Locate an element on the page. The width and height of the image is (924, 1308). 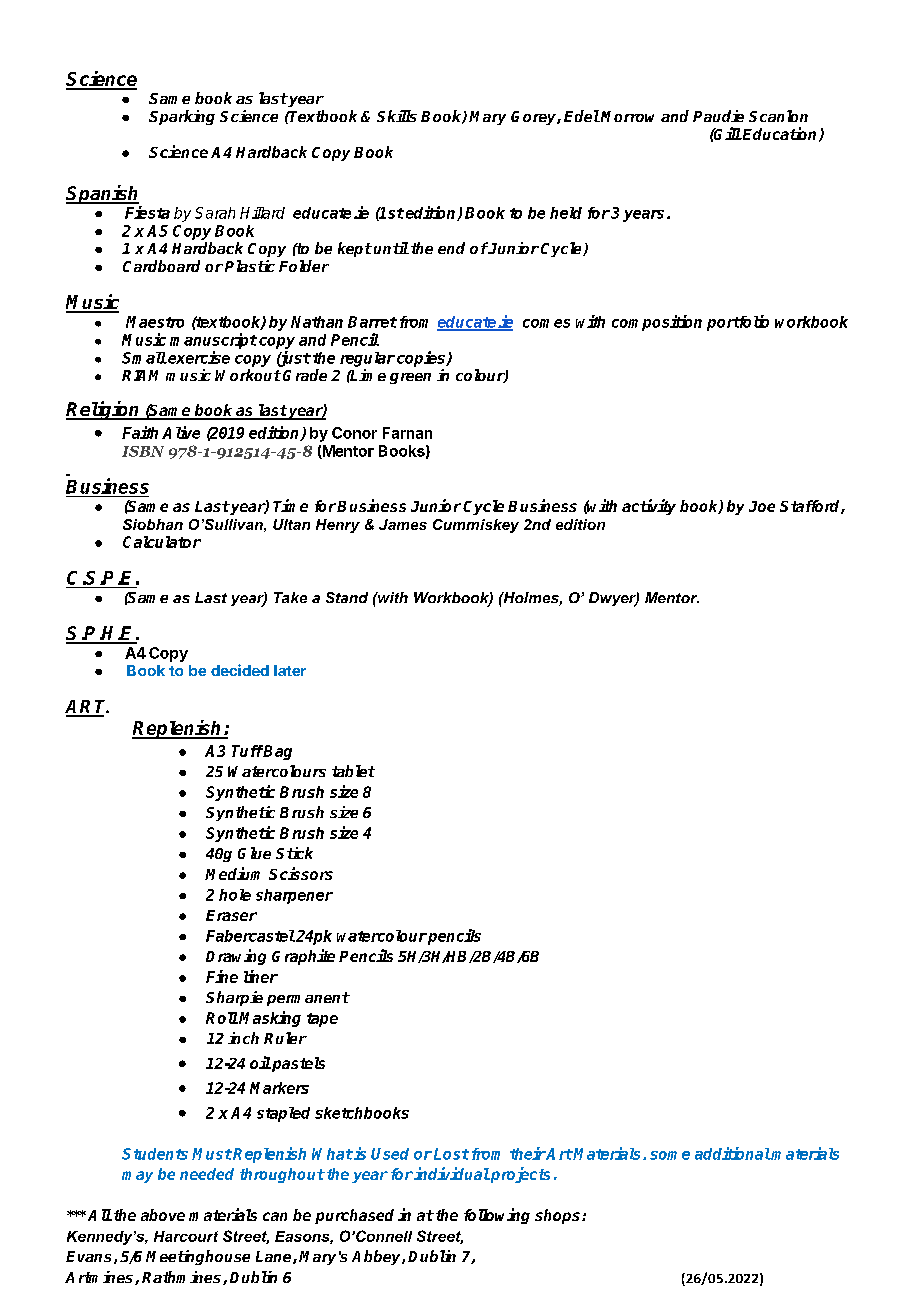
above is located at coordinates (163, 1215).
